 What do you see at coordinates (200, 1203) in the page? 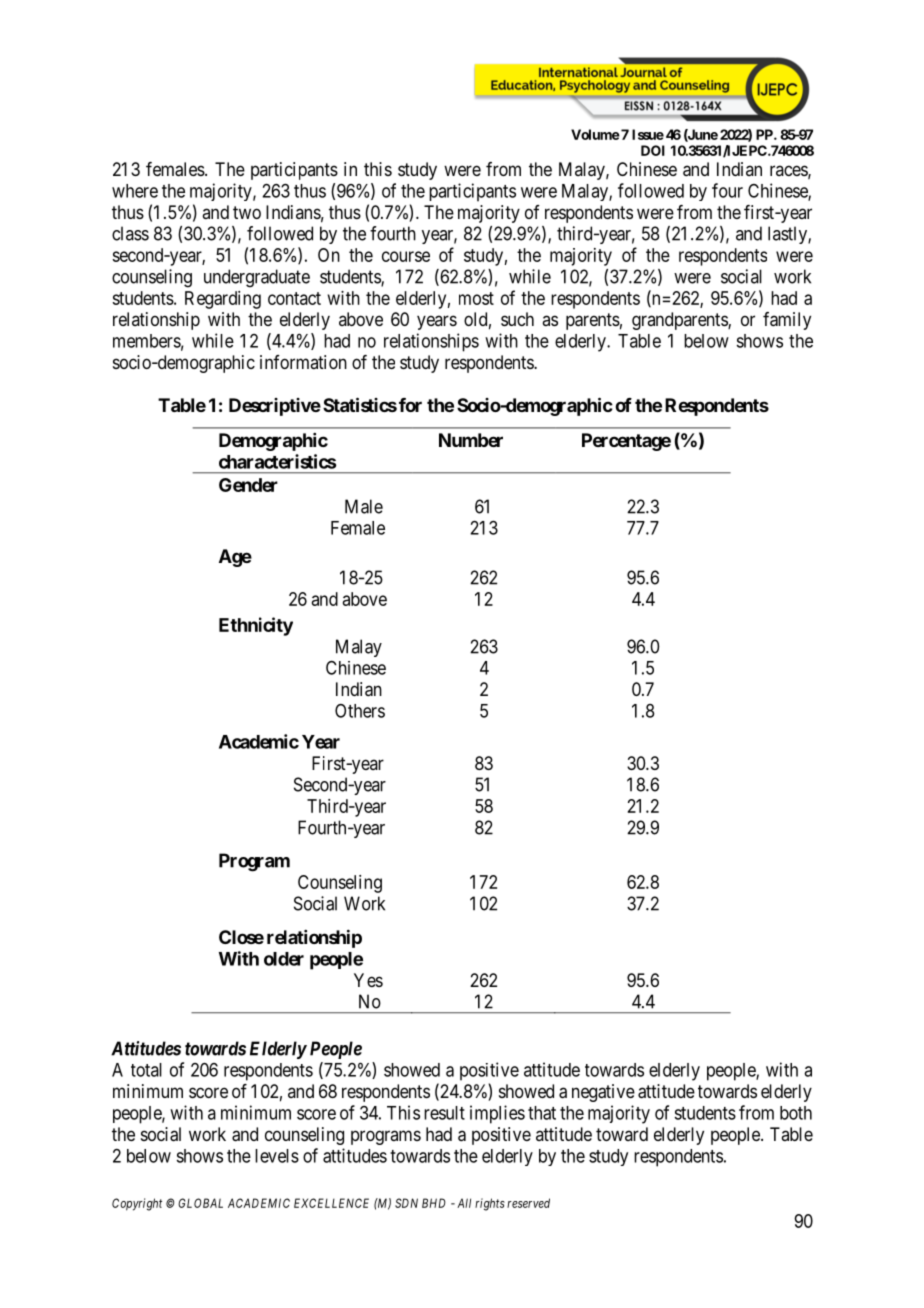
I see `GLOBAL` at bounding box center [200, 1203].
